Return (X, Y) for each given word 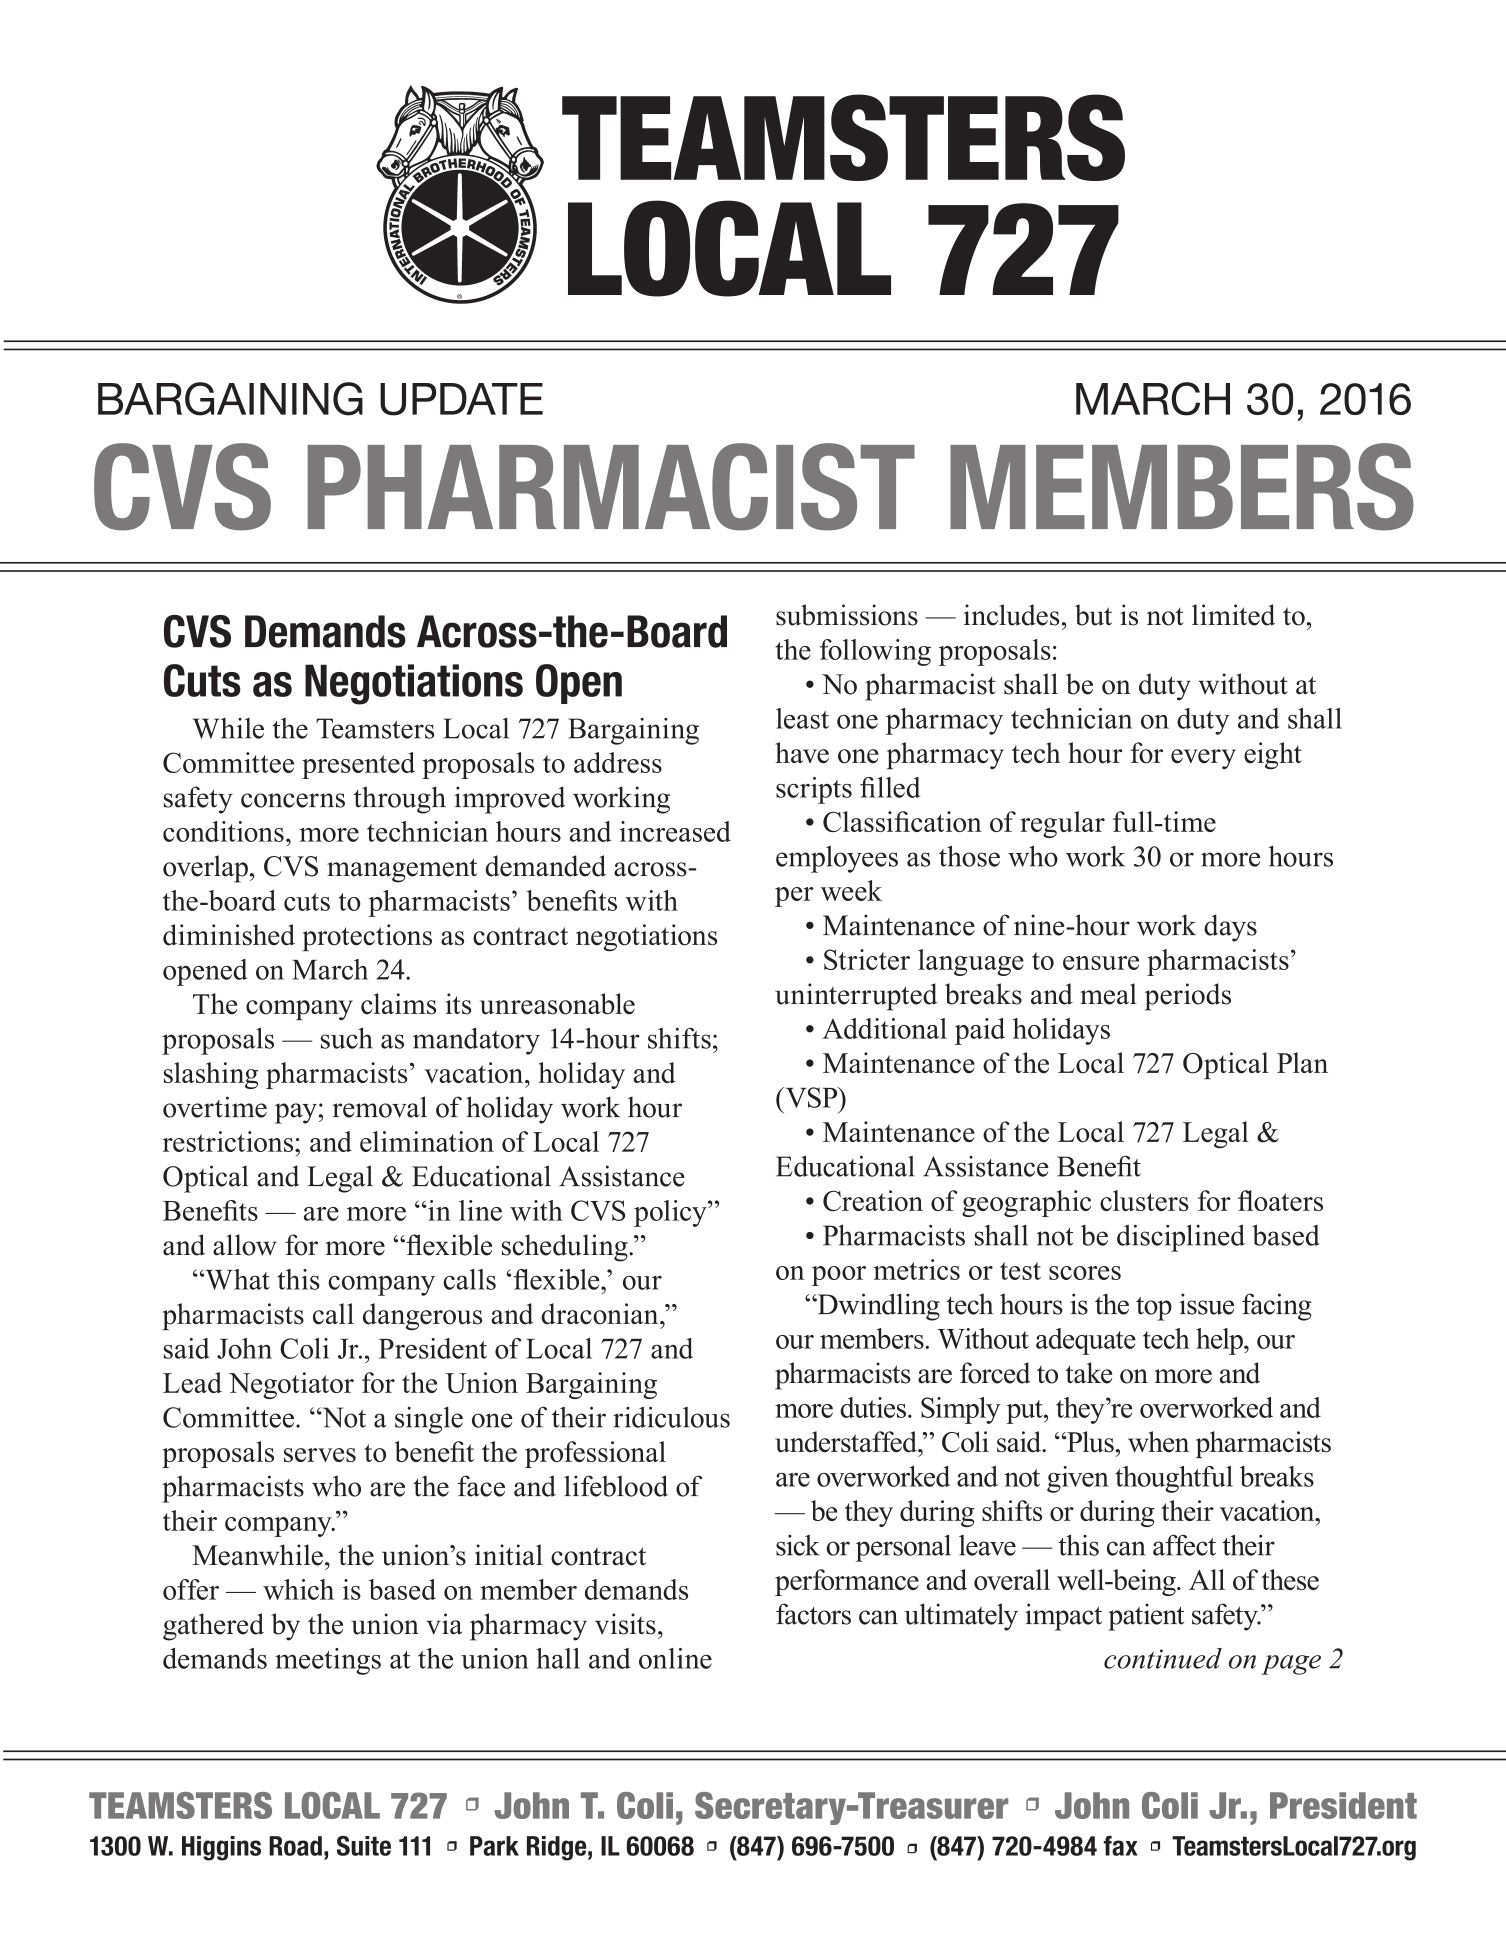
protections (367, 937)
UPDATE (461, 399)
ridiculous (671, 1417)
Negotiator (291, 1385)
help (1220, 1341)
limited (1233, 615)
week (851, 890)
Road (295, 1846)
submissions (847, 615)
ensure (1101, 963)
